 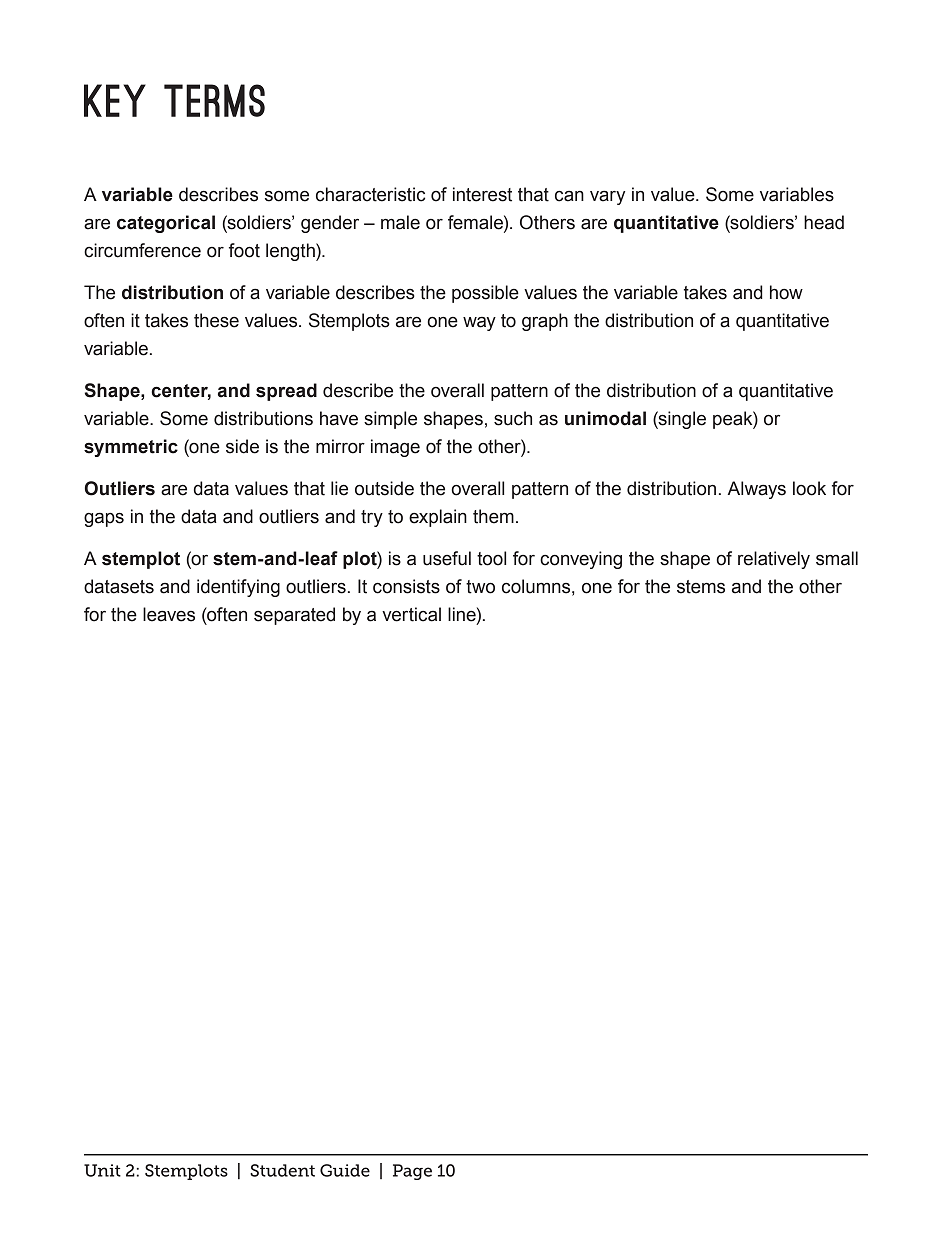 What do you see at coordinates (824, 222) in the screenshot?
I see `head` at bounding box center [824, 222].
